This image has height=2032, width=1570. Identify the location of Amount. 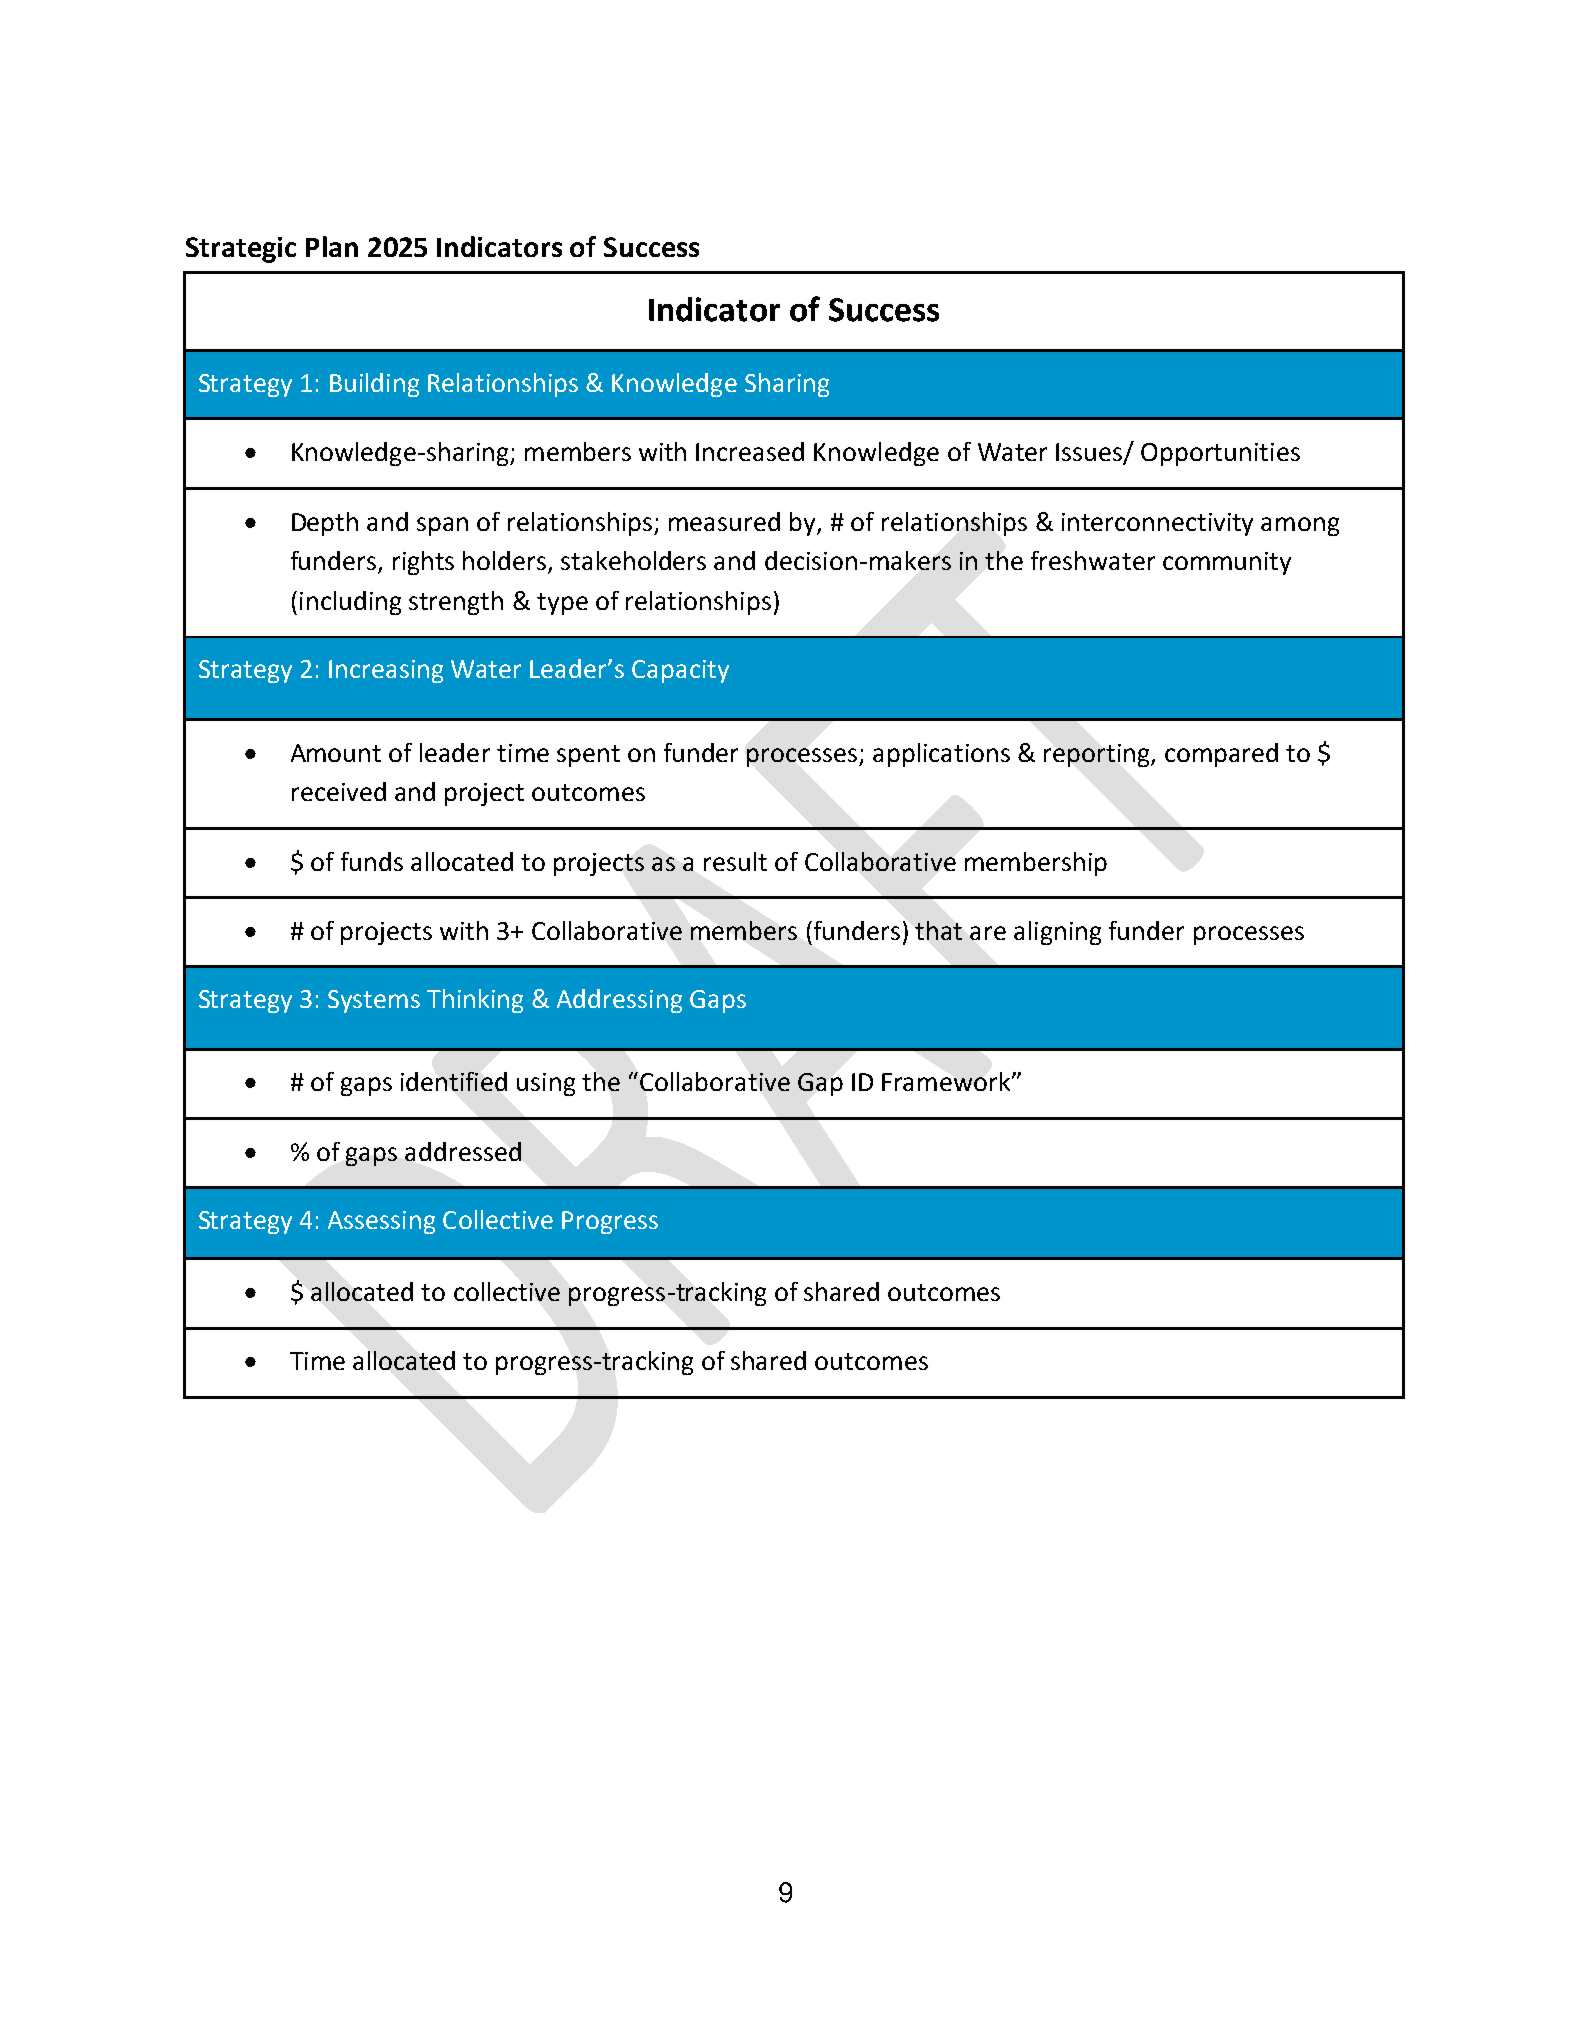
(336, 753).
